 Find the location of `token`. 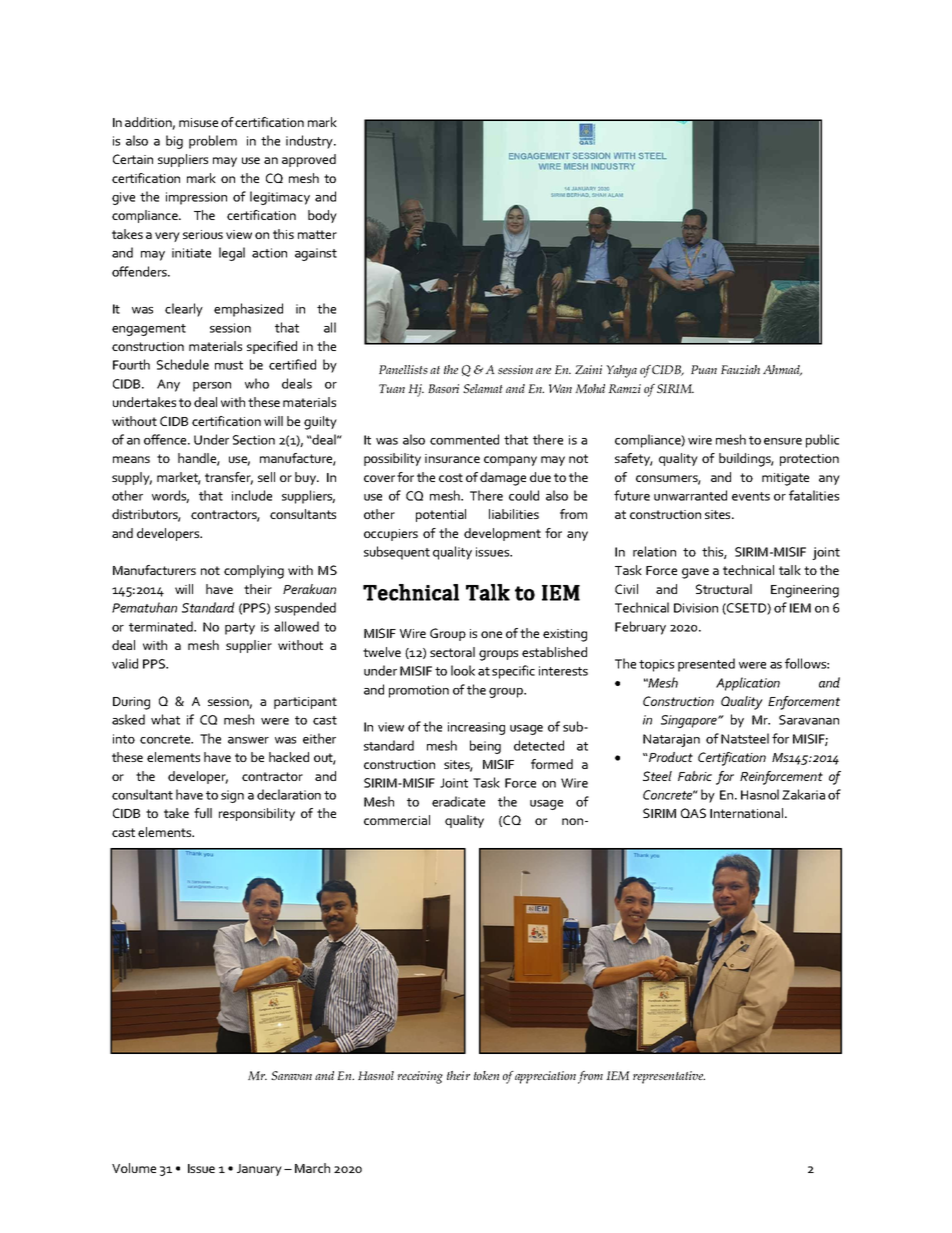

token is located at coordinates (486, 1075).
